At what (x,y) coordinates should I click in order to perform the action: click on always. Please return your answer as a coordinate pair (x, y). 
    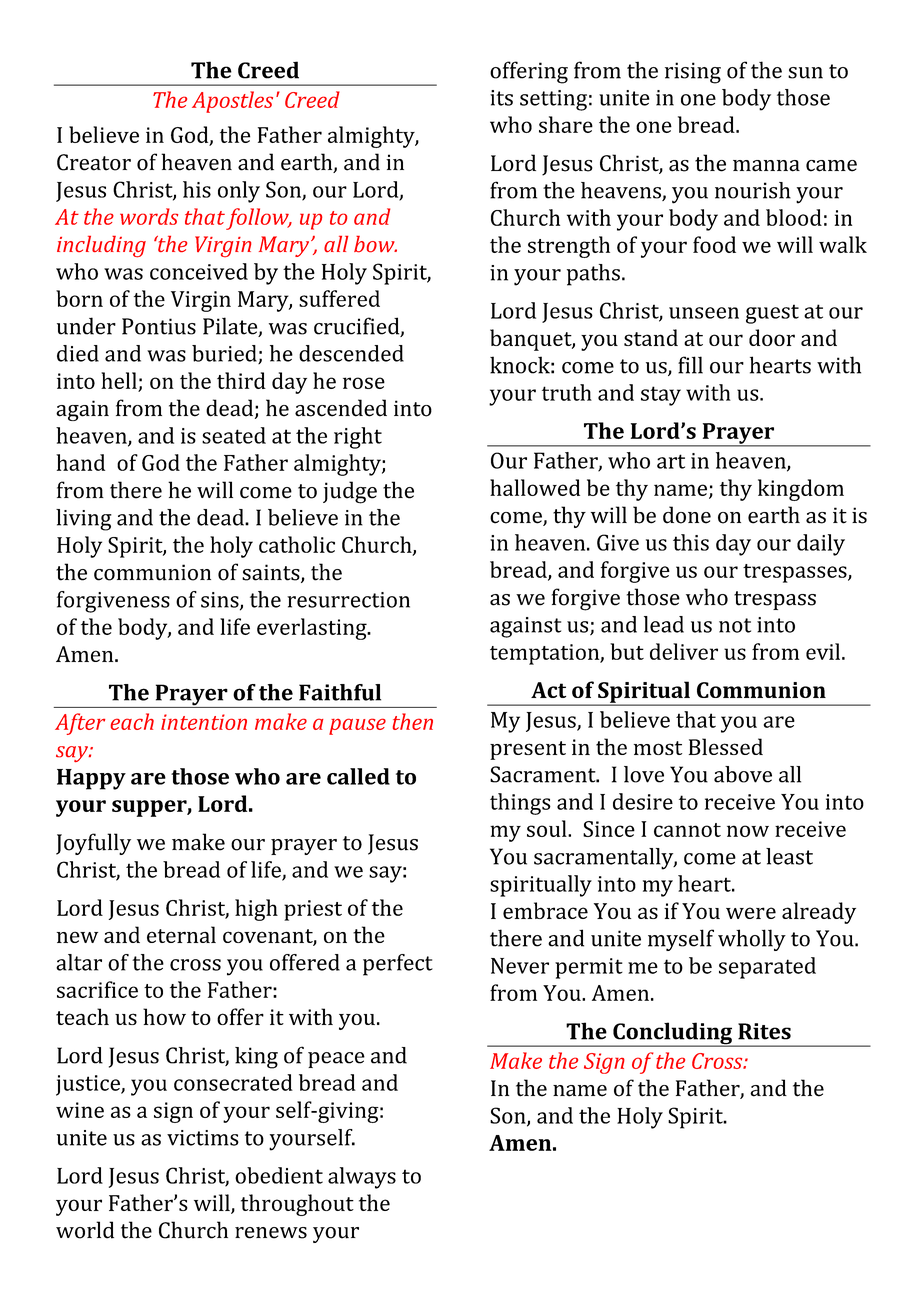
    Looking at the image, I should click on (362, 1178).
